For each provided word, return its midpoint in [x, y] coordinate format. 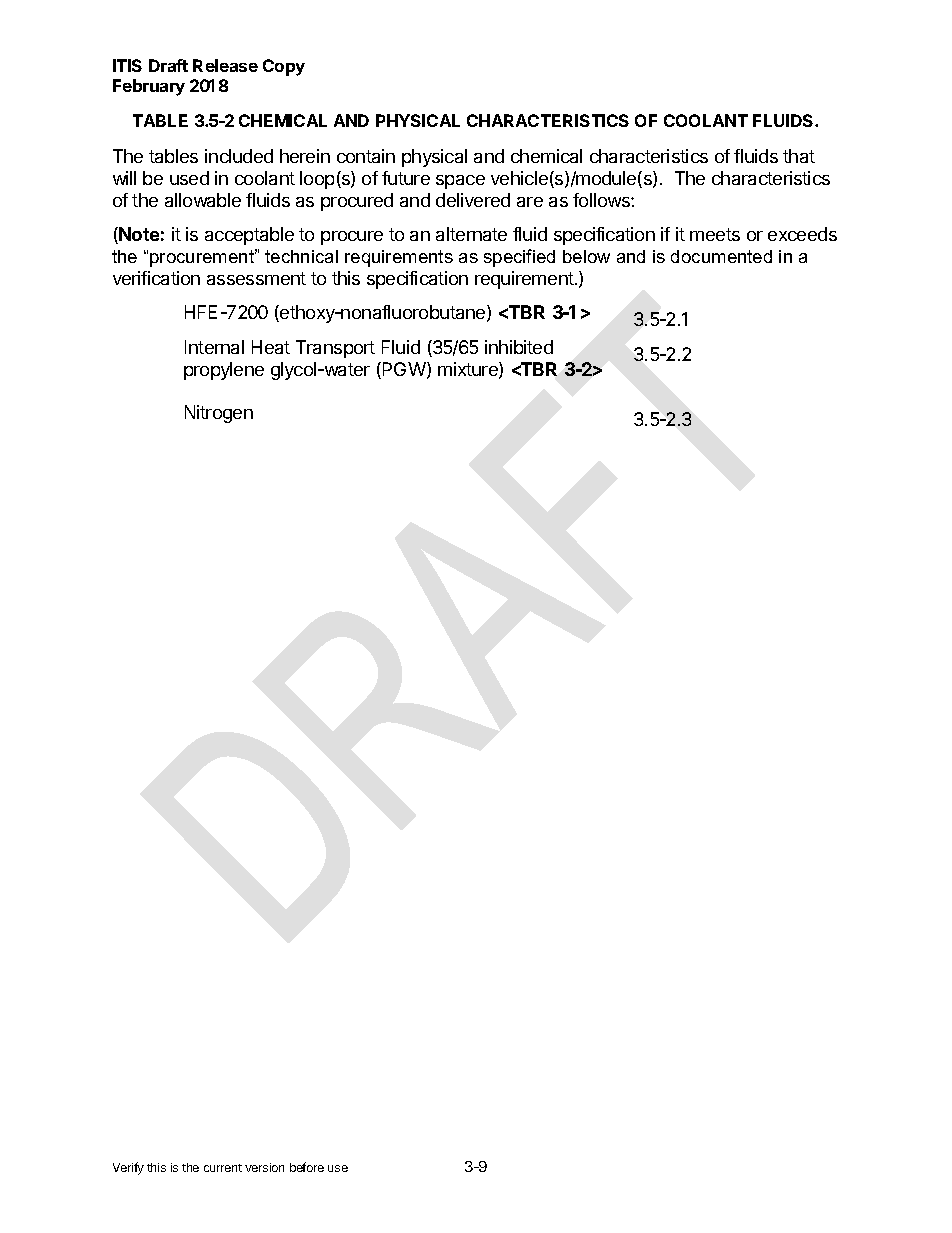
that [799, 156]
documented [721, 256]
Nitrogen [219, 414]
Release [225, 65]
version [264, 1167]
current [223, 1168]
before [307, 1167]
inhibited [519, 347]
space [460, 182]
